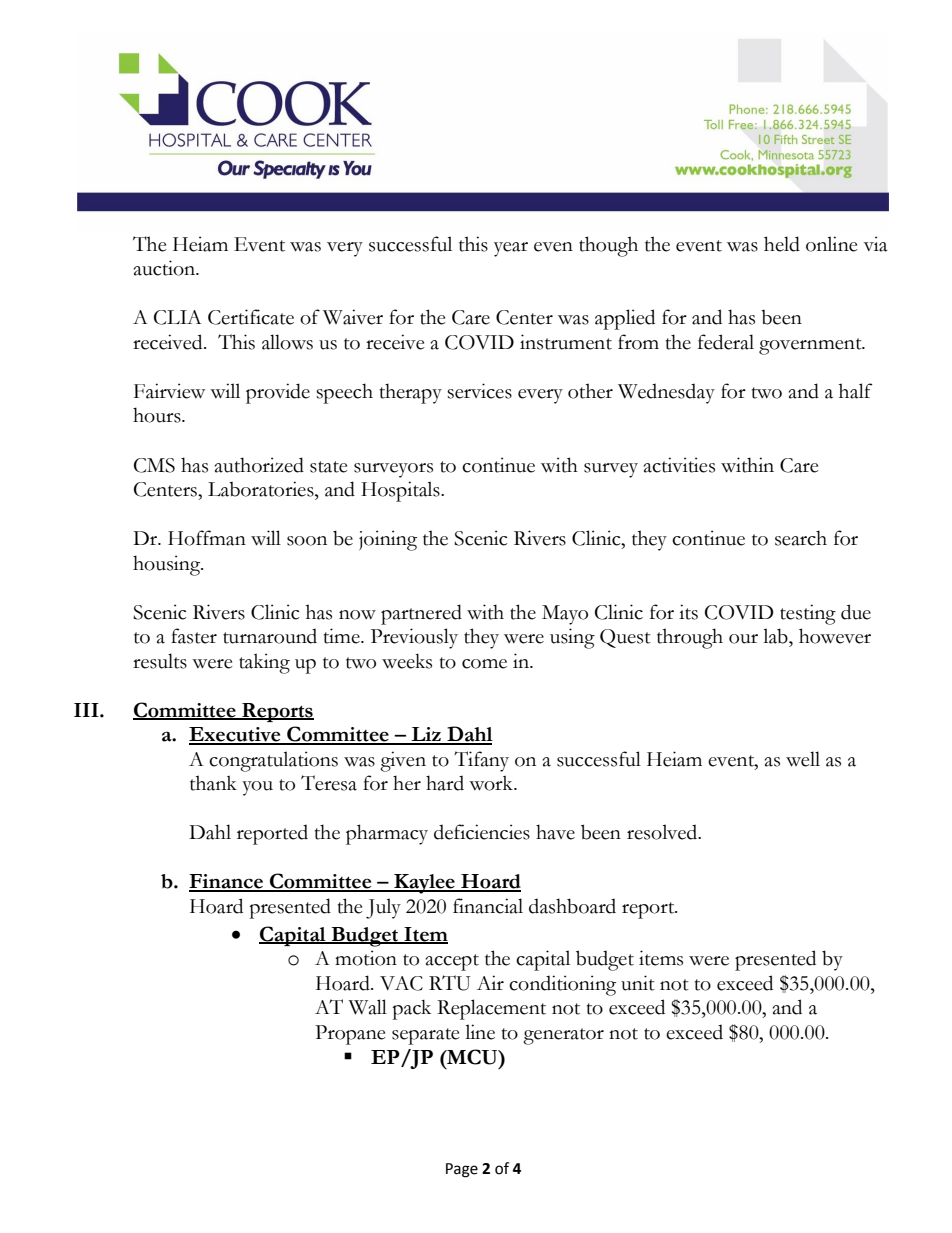  What do you see at coordinates (511, 249) in the image?
I see `year` at bounding box center [511, 249].
